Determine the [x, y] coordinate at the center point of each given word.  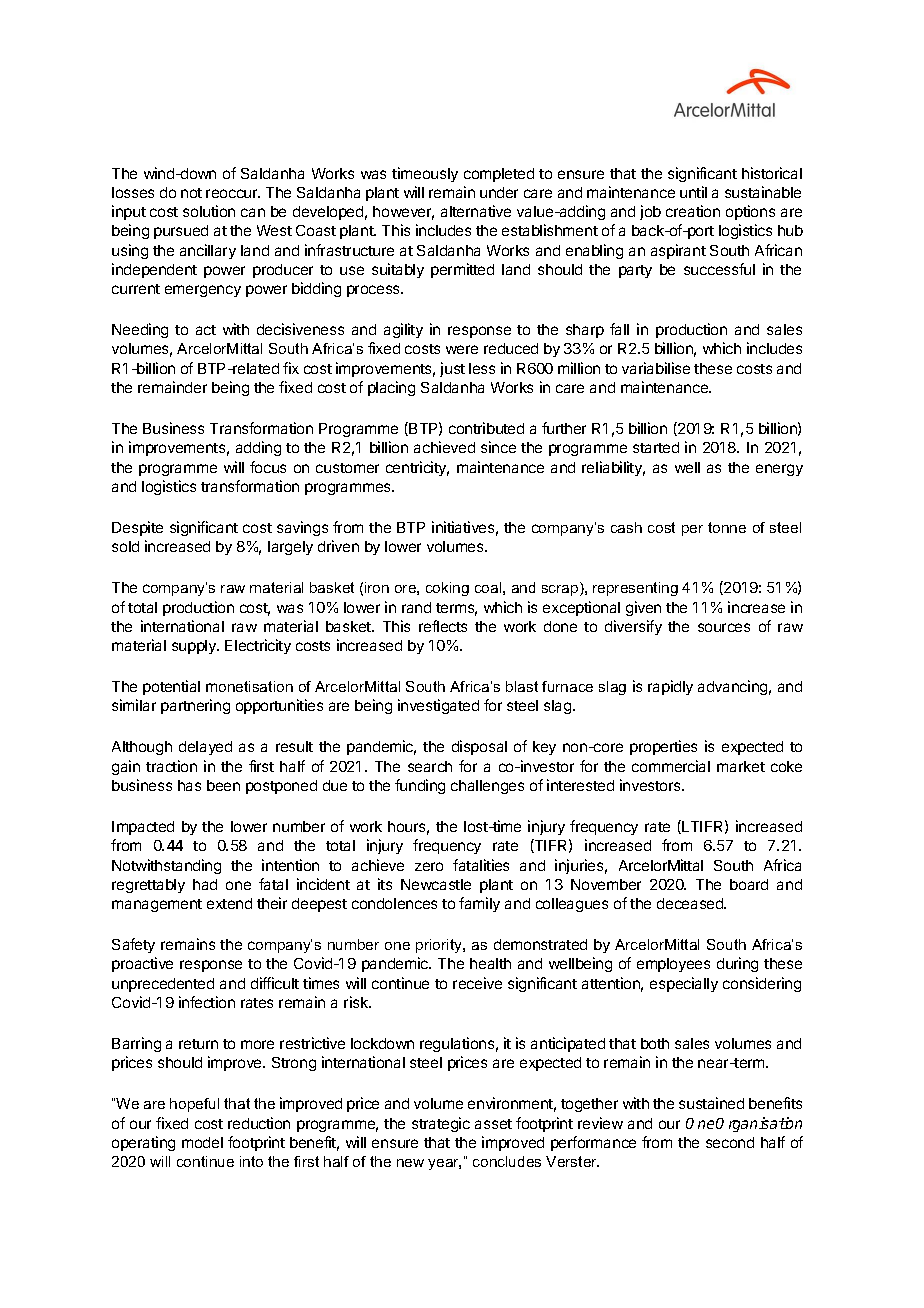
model [202, 1142]
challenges [487, 787]
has [189, 785]
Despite [137, 528]
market [741, 766]
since [498, 447]
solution [209, 211]
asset [493, 1124]
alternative [476, 211]
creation [693, 211]
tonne [727, 527]
